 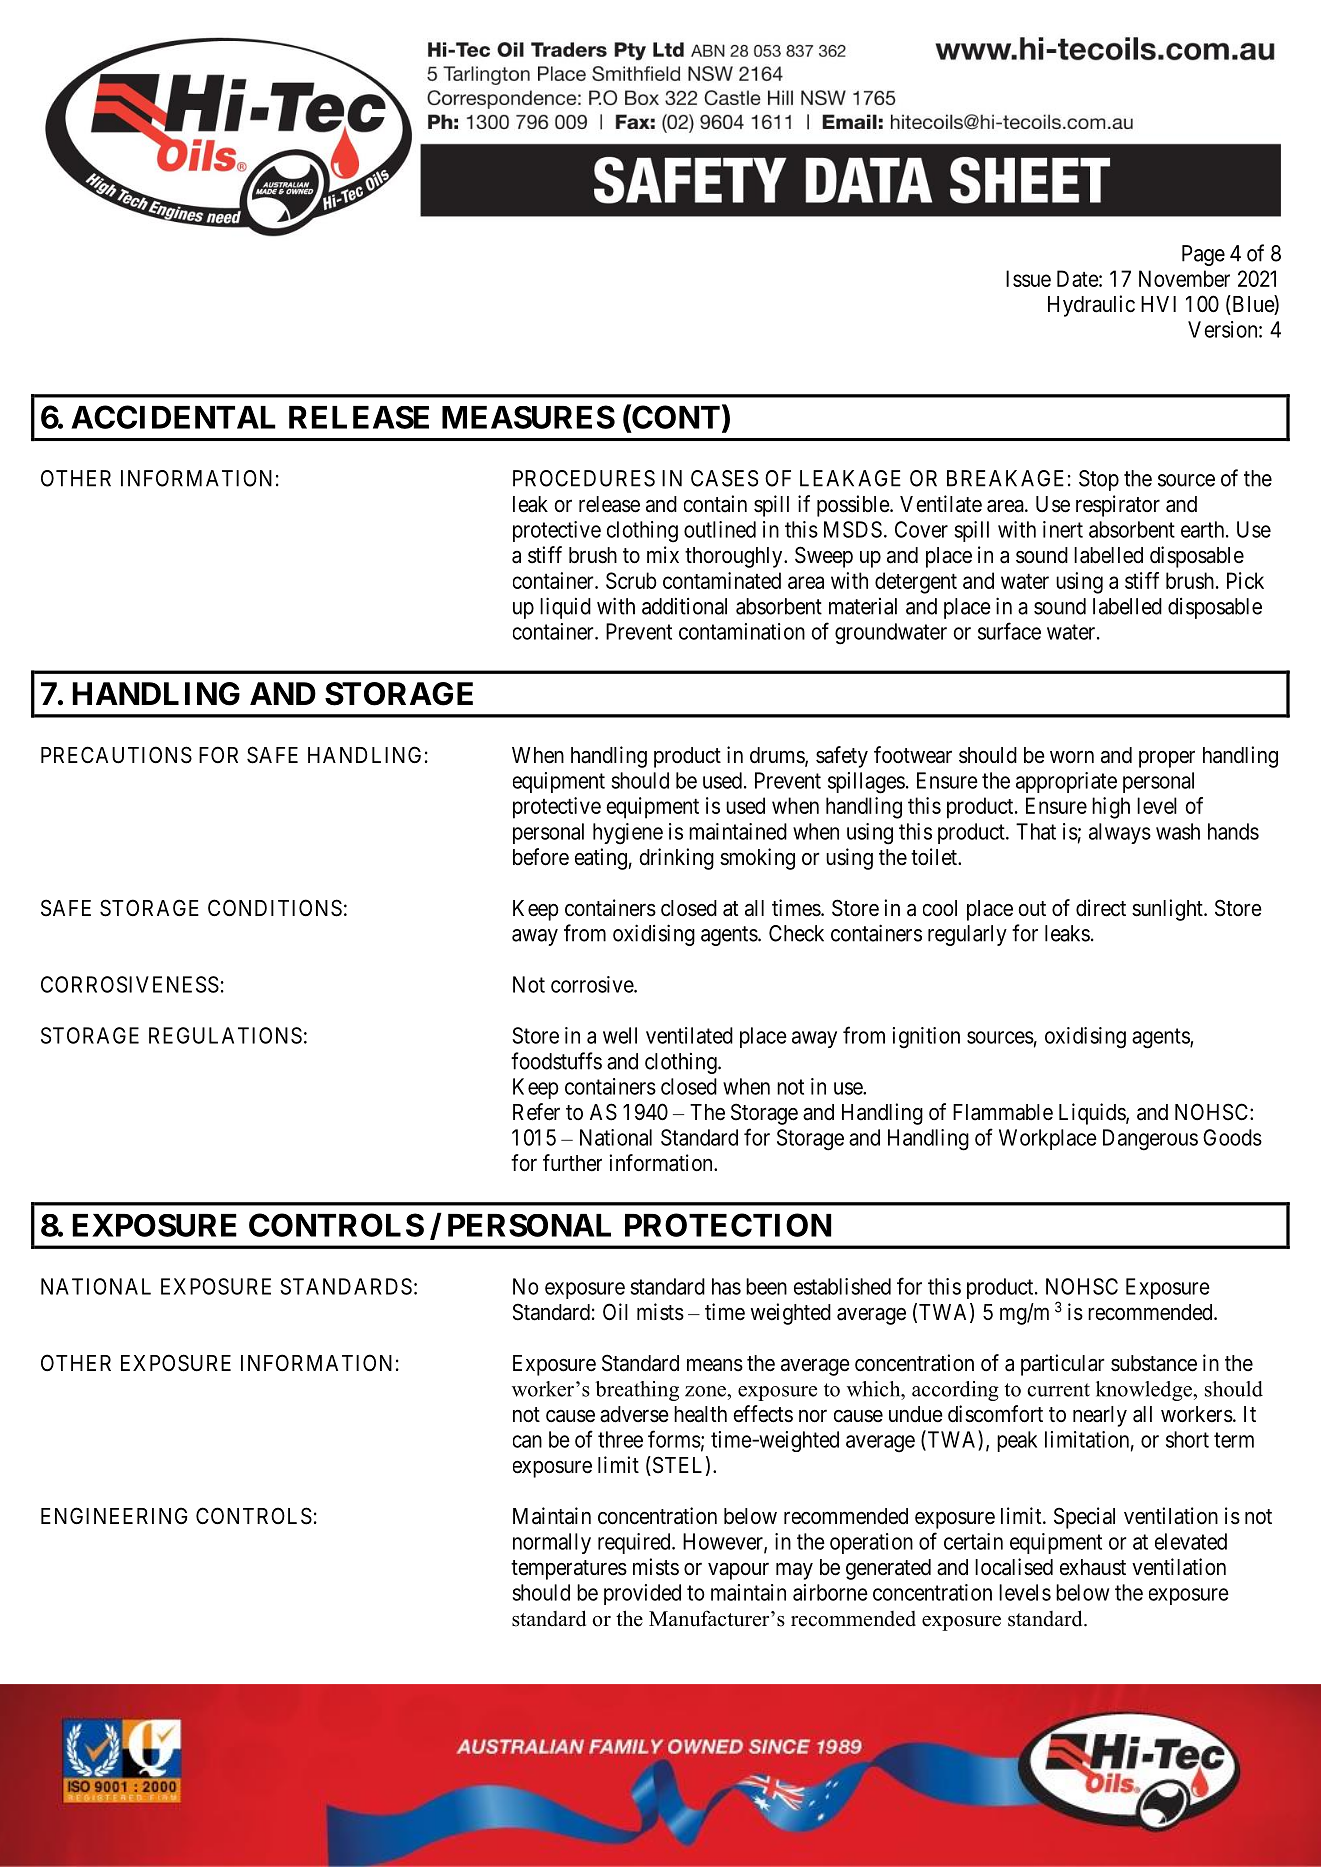 I want to click on ENGINEERING, so click(x=114, y=1515).
